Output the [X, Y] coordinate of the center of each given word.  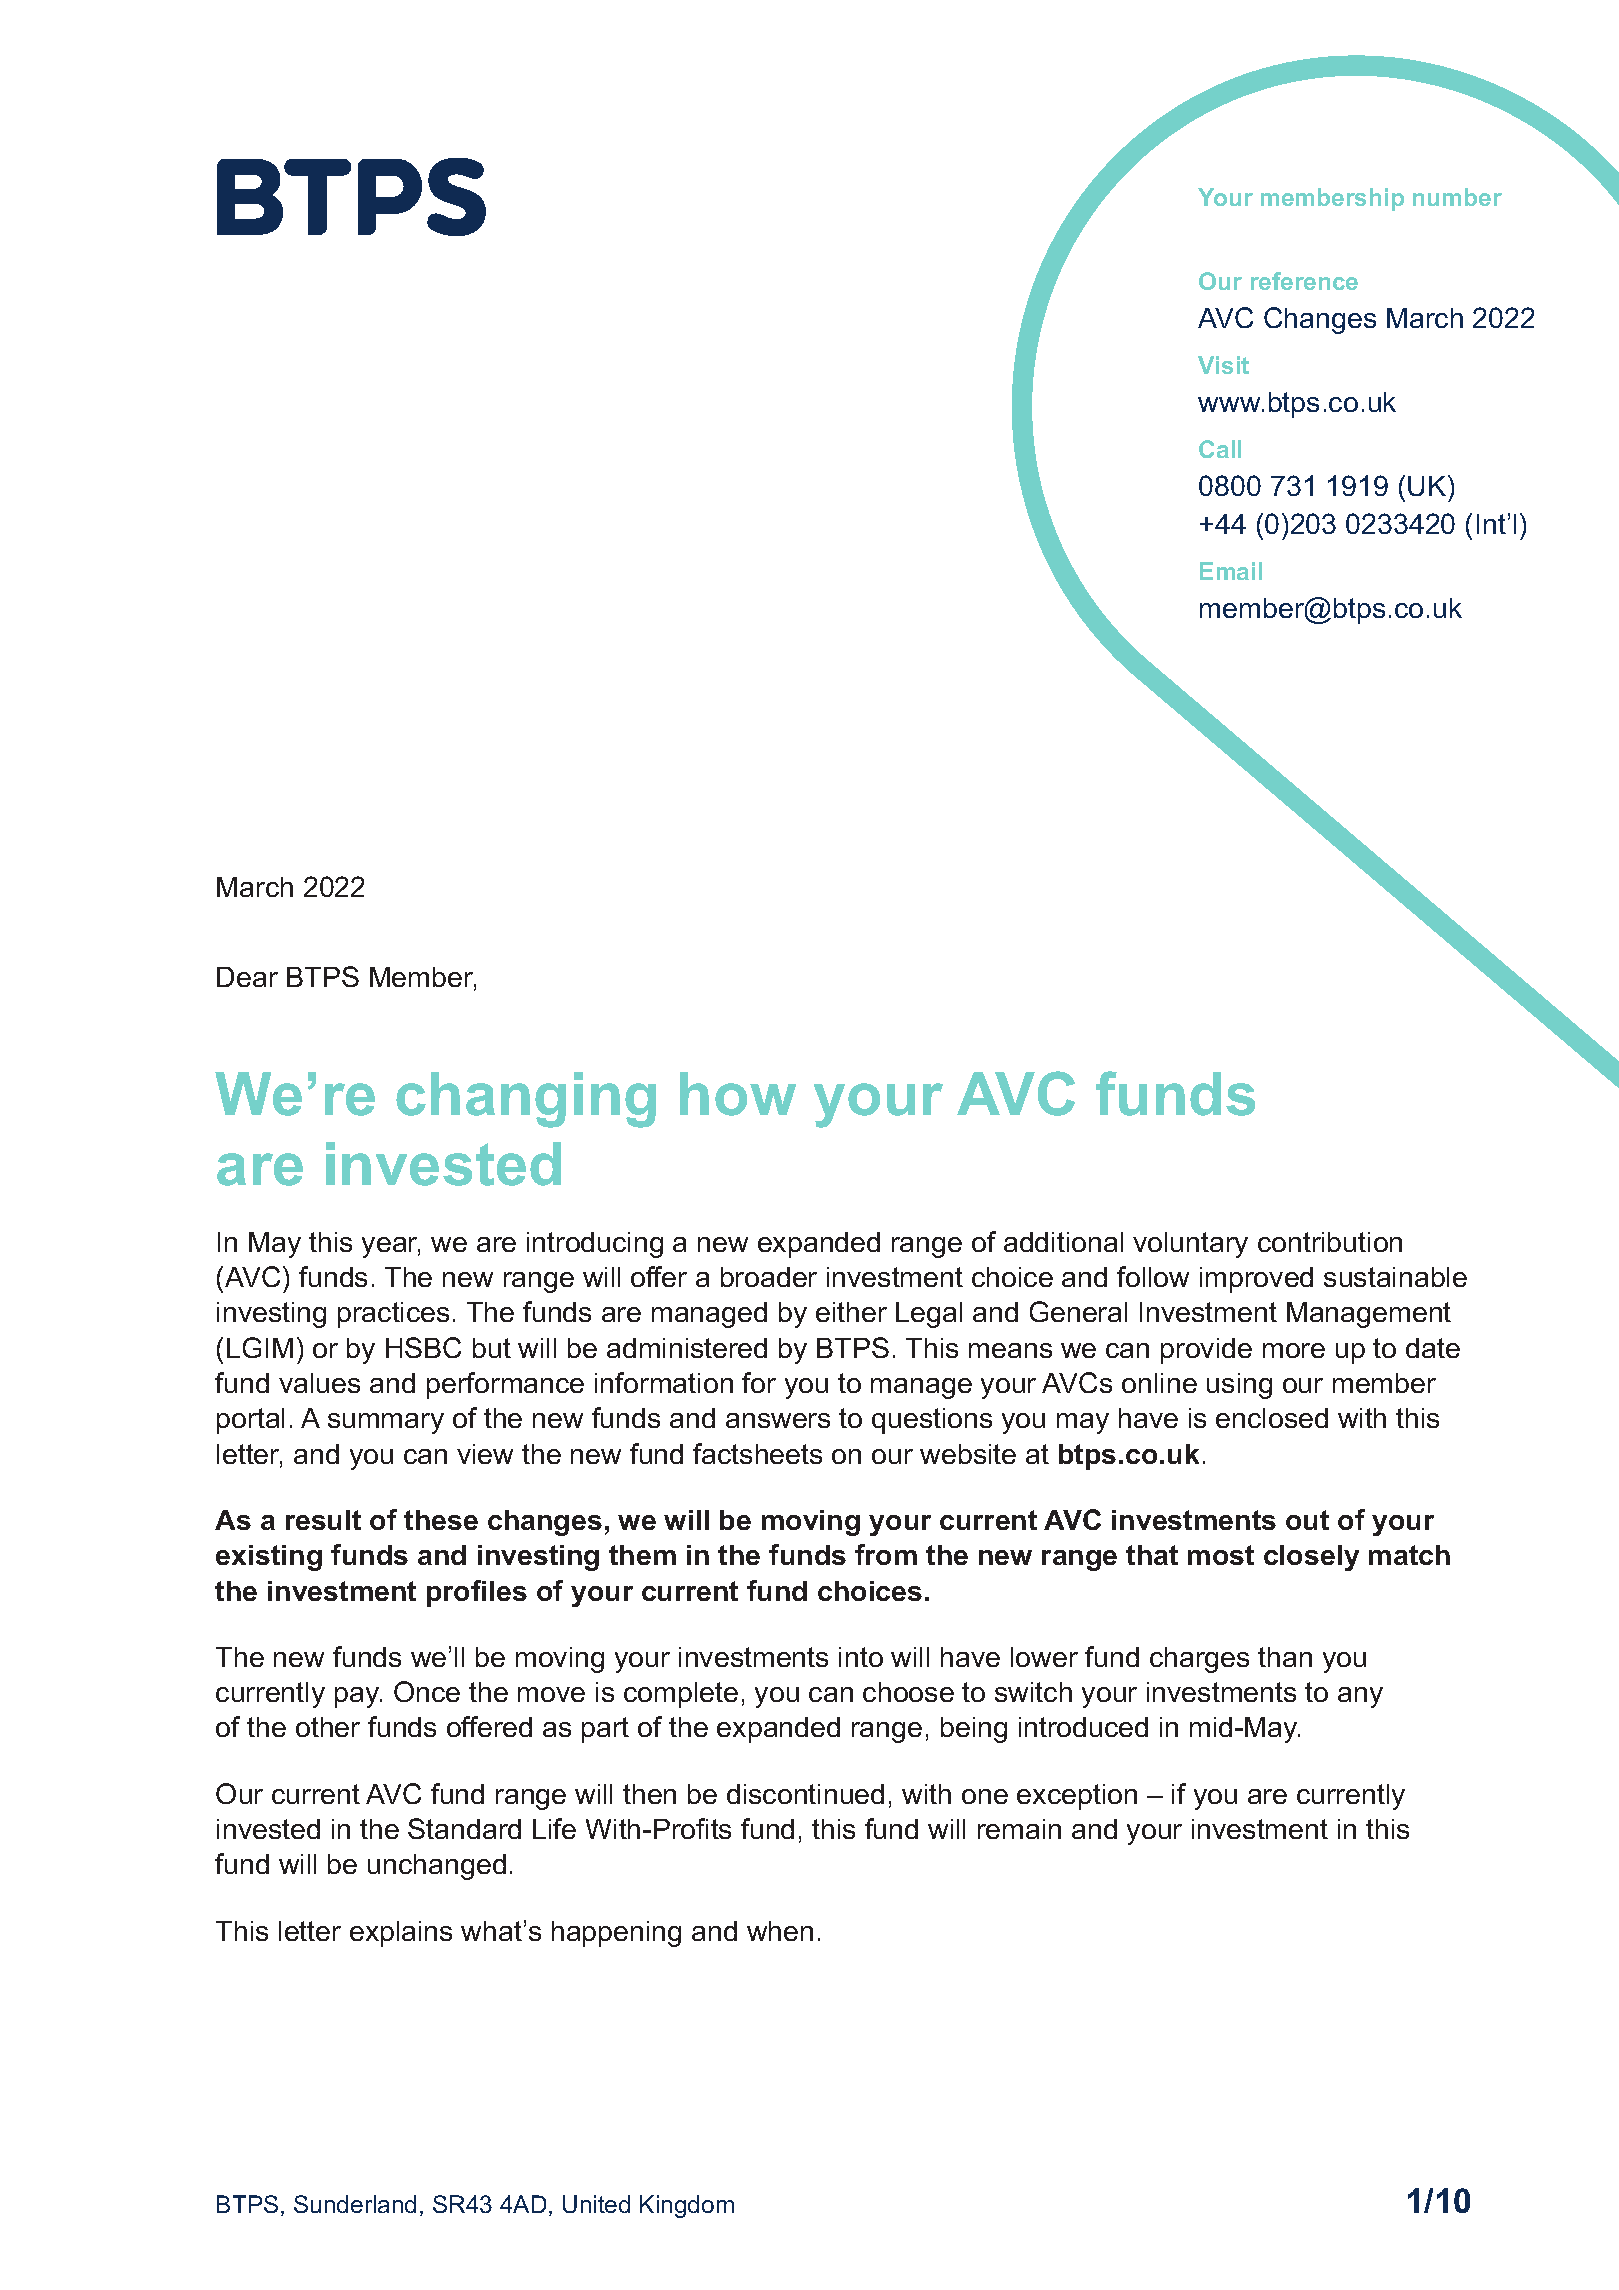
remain [1019, 1829]
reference [1304, 281]
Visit [1223, 365]
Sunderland [355, 2204]
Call [1220, 449]
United [596, 2204]
